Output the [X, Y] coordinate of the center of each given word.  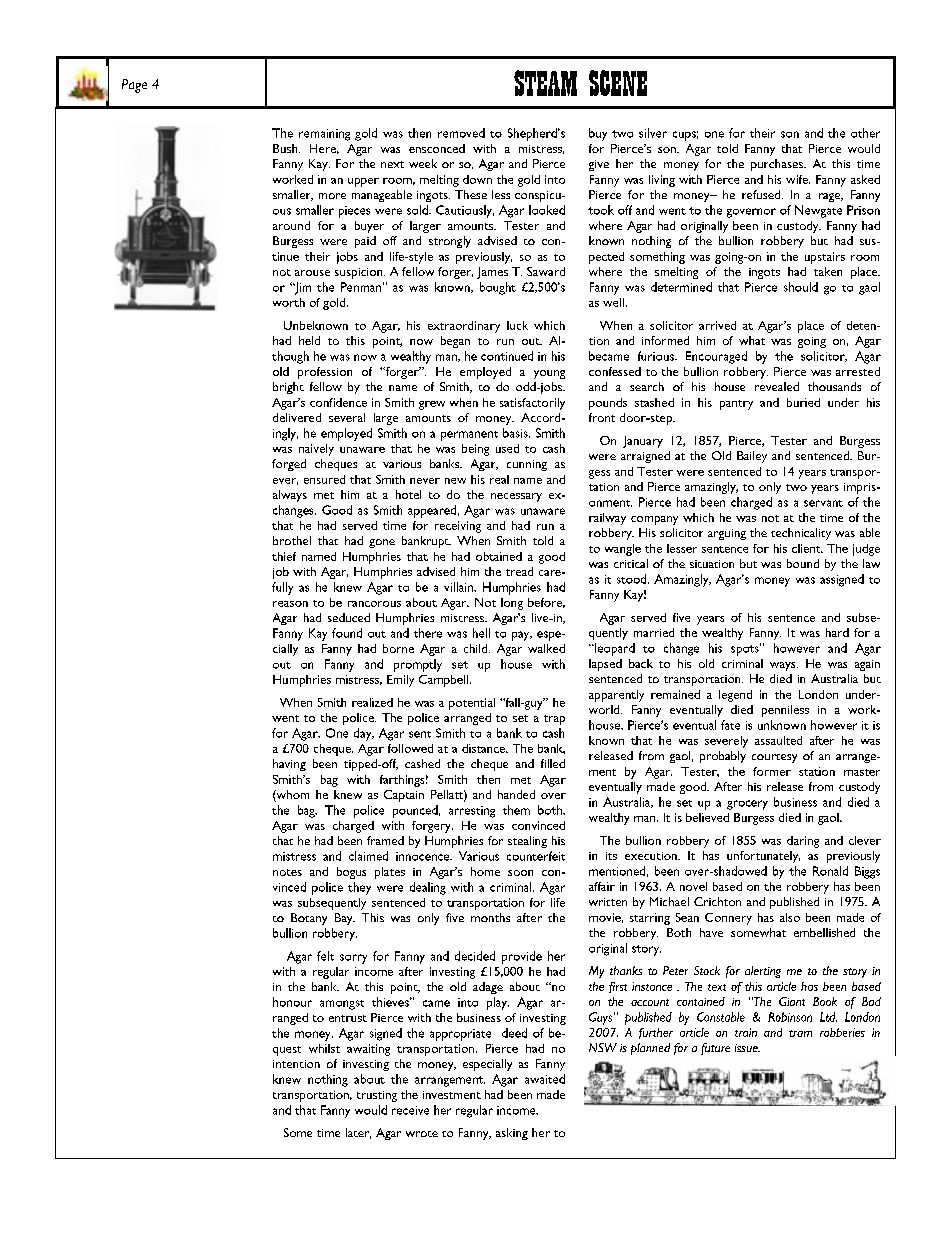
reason [290, 604]
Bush [286, 148]
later [358, 1133]
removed [461, 133]
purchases [778, 165]
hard [837, 632]
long [512, 604]
